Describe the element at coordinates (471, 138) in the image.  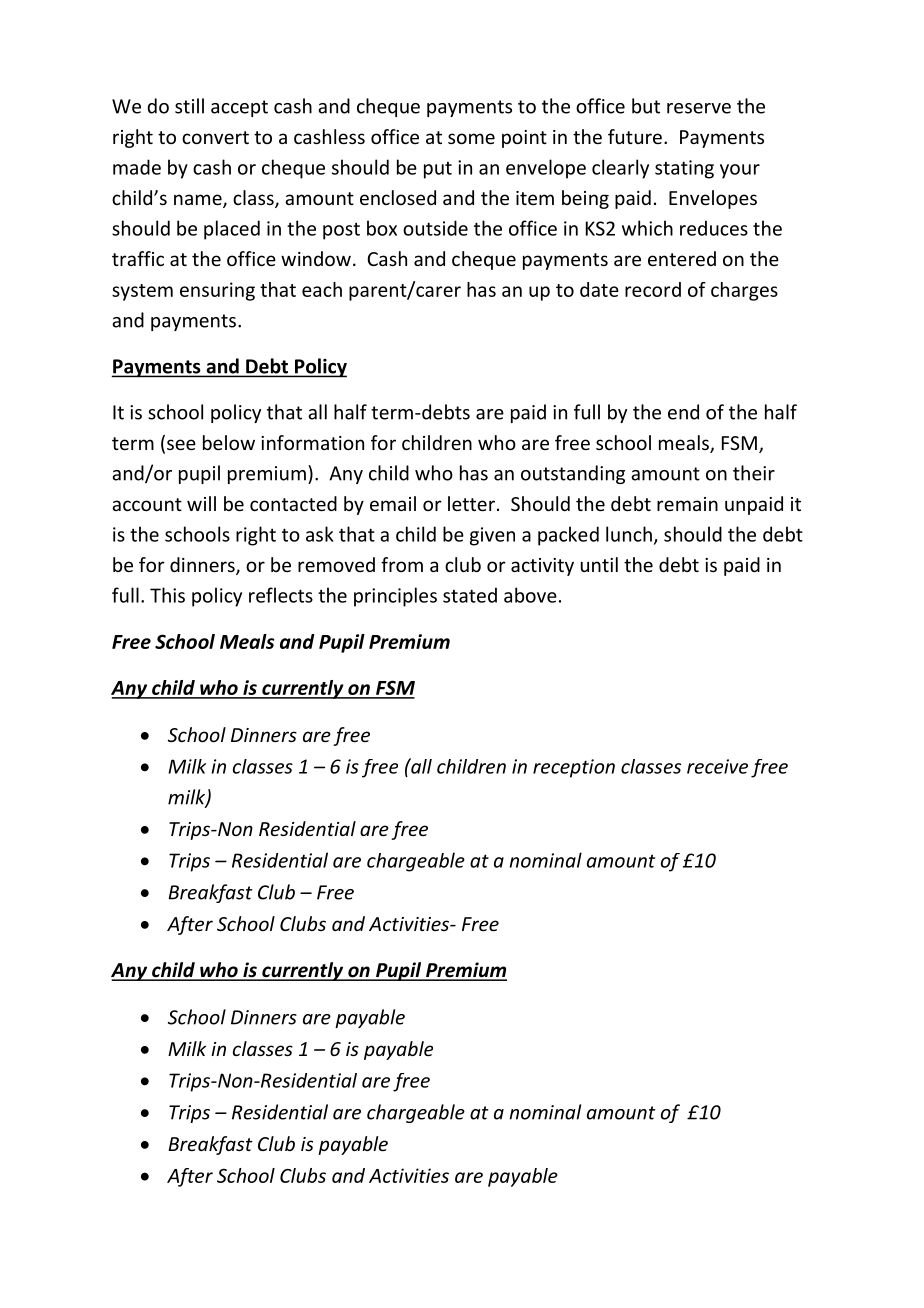
I see `some` at that location.
